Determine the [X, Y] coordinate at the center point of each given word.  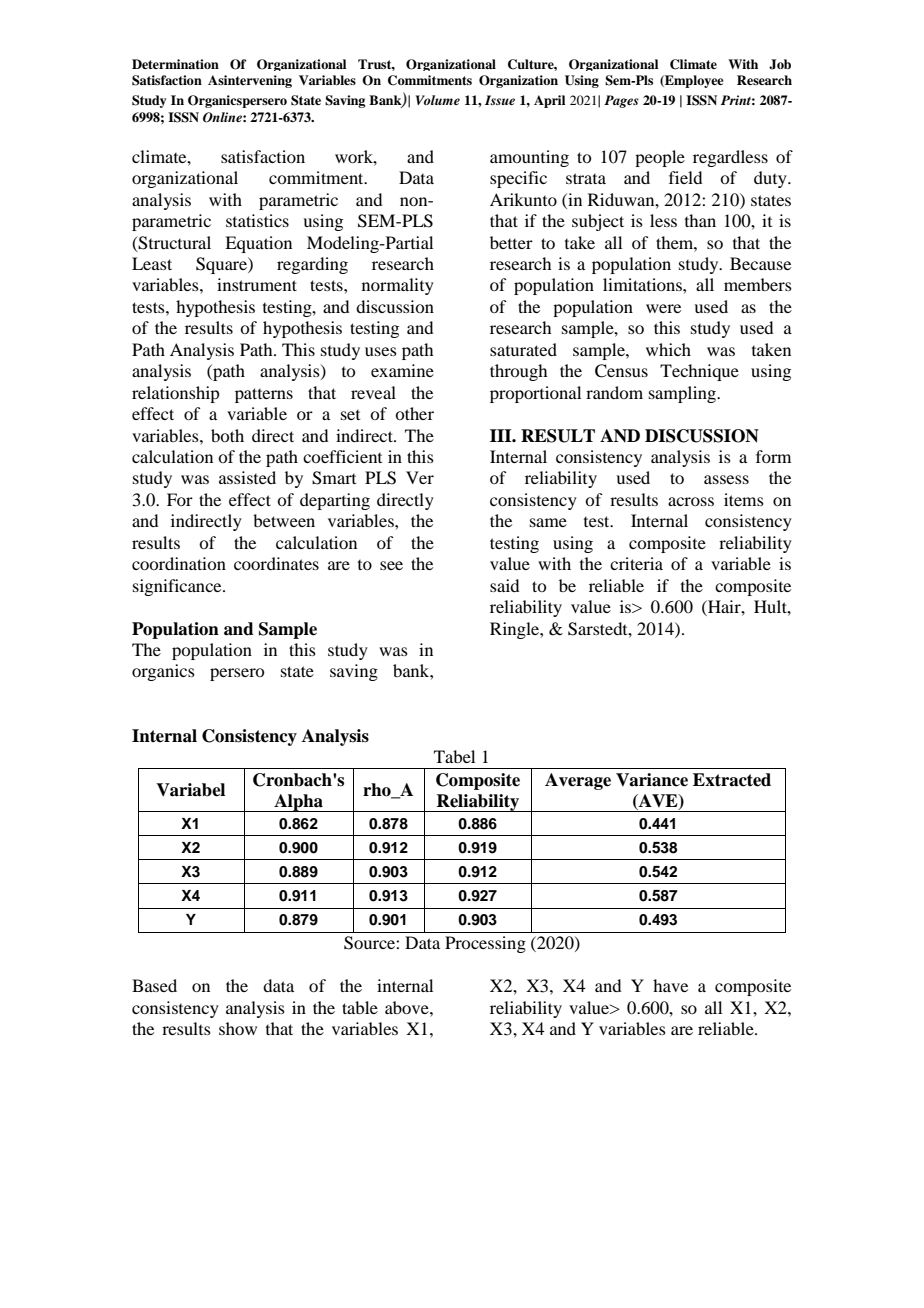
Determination [175, 64]
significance [178, 587]
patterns [264, 395]
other [414, 413]
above [408, 1007]
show [238, 1028]
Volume [438, 100]
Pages [621, 101]
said [504, 585]
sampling [683, 394]
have [670, 985]
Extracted [732, 780]
